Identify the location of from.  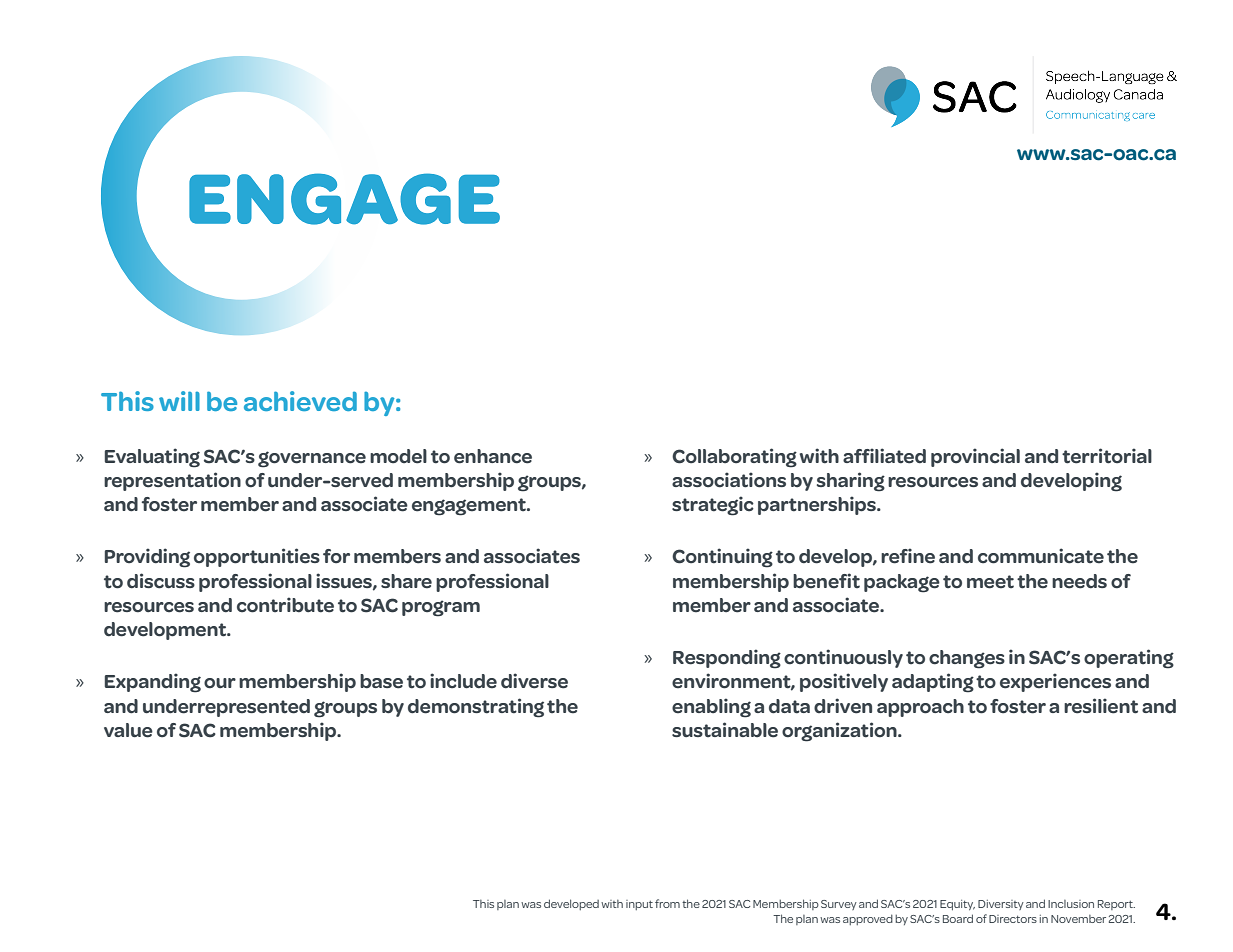
(667, 903).
